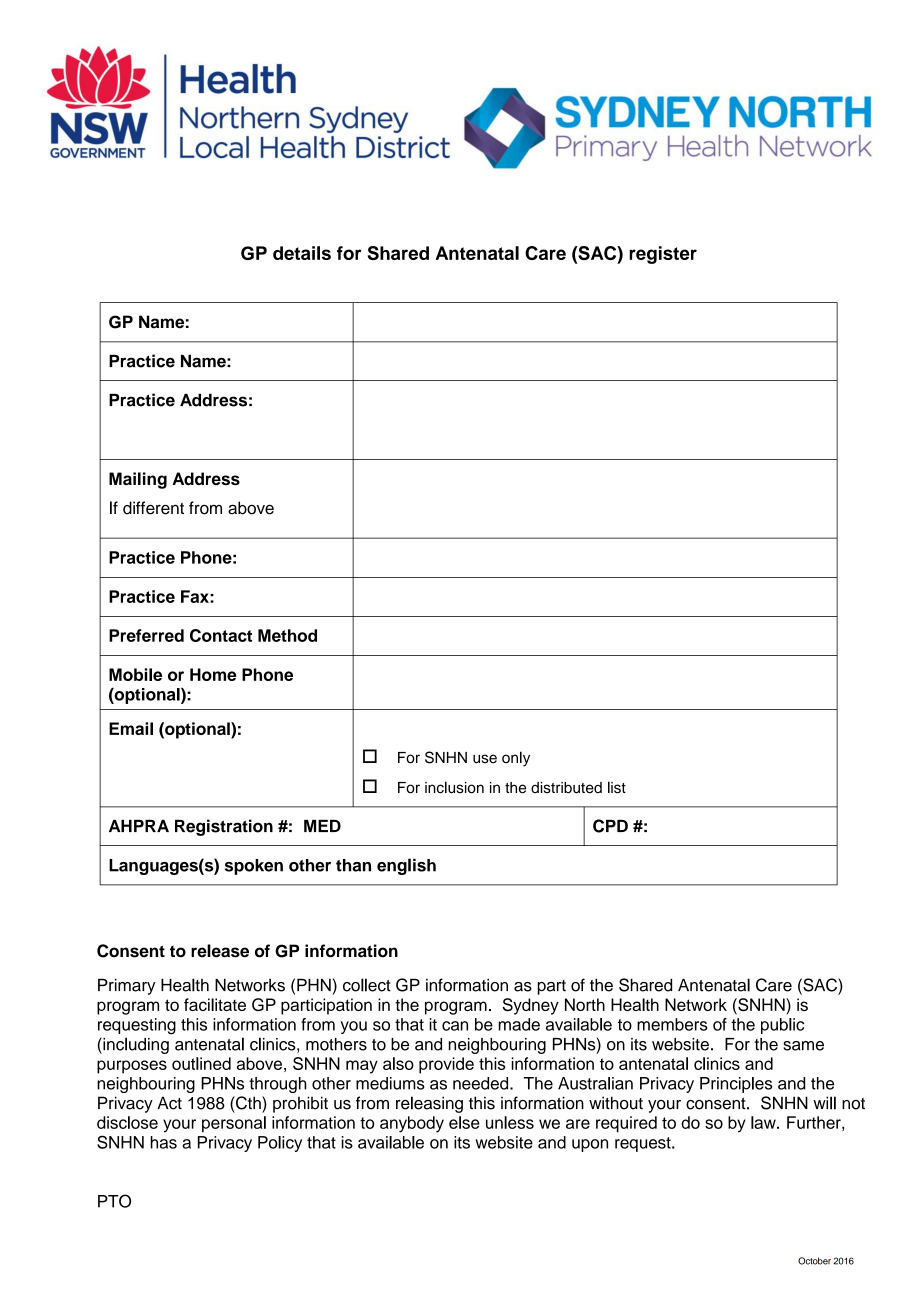  Describe the element at coordinates (663, 255) in the screenshot. I see `register` at that location.
